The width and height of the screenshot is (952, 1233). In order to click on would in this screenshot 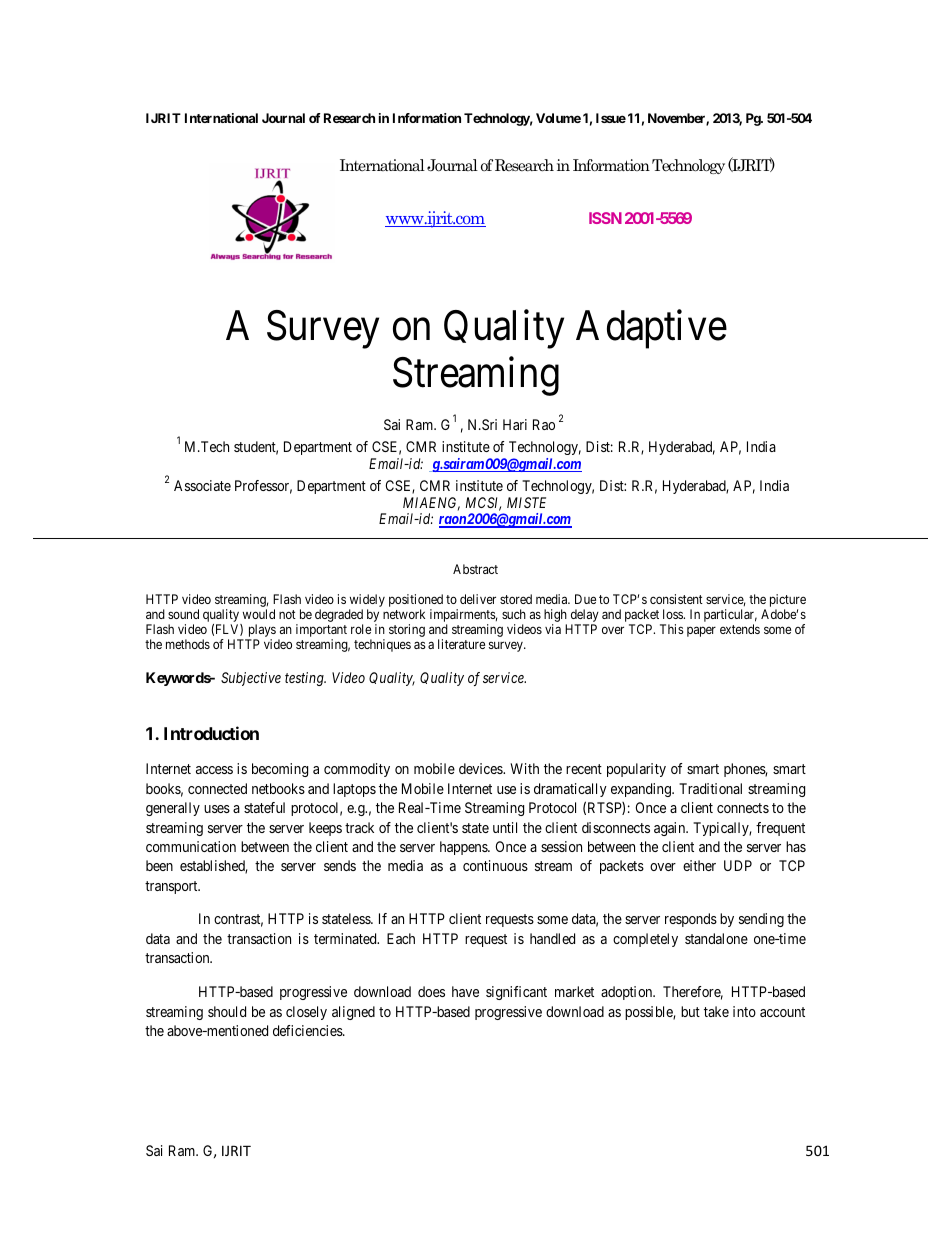, I will do `click(259, 614)`.
